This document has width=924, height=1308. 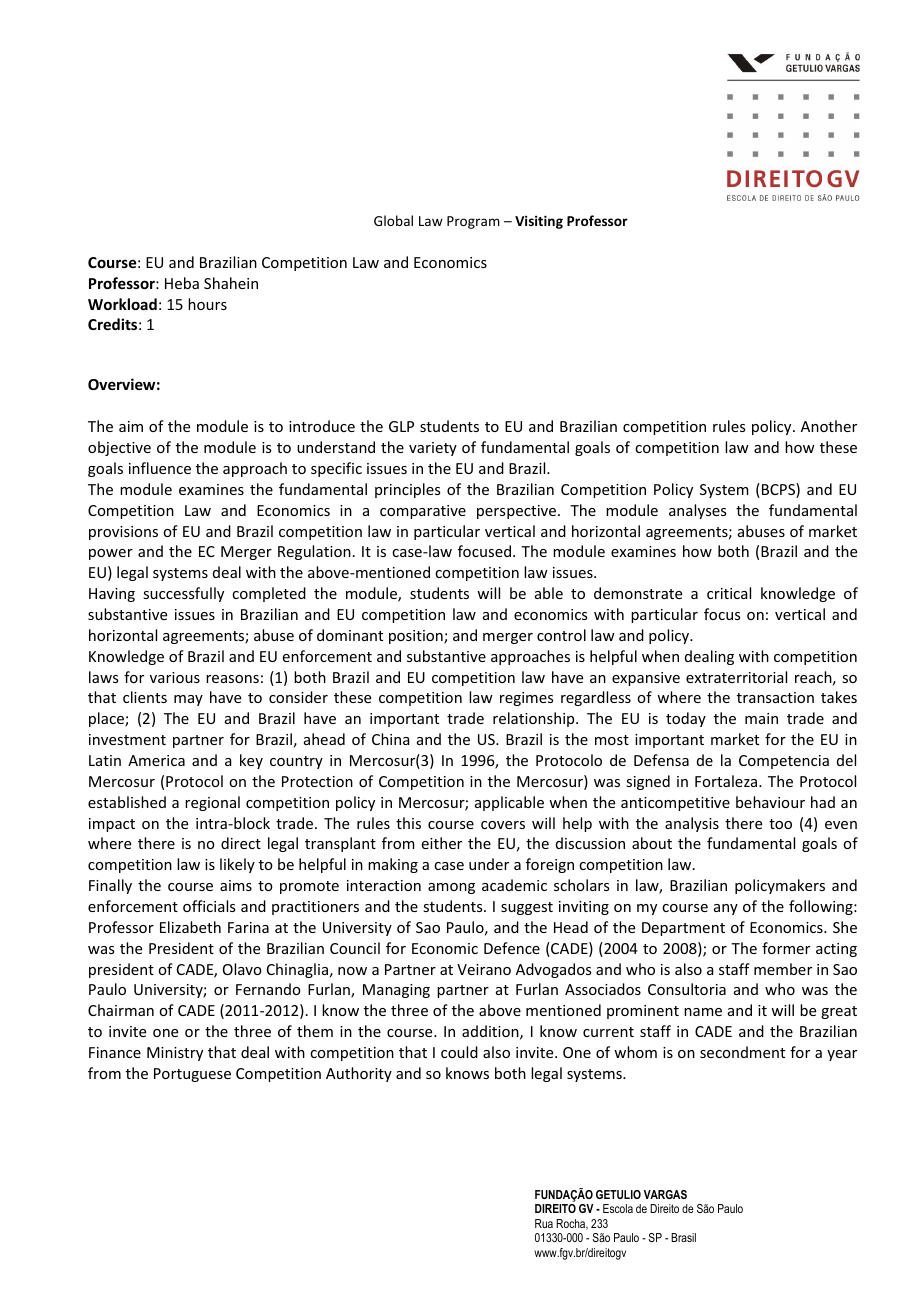 I want to click on Portuguese, so click(x=192, y=1075).
